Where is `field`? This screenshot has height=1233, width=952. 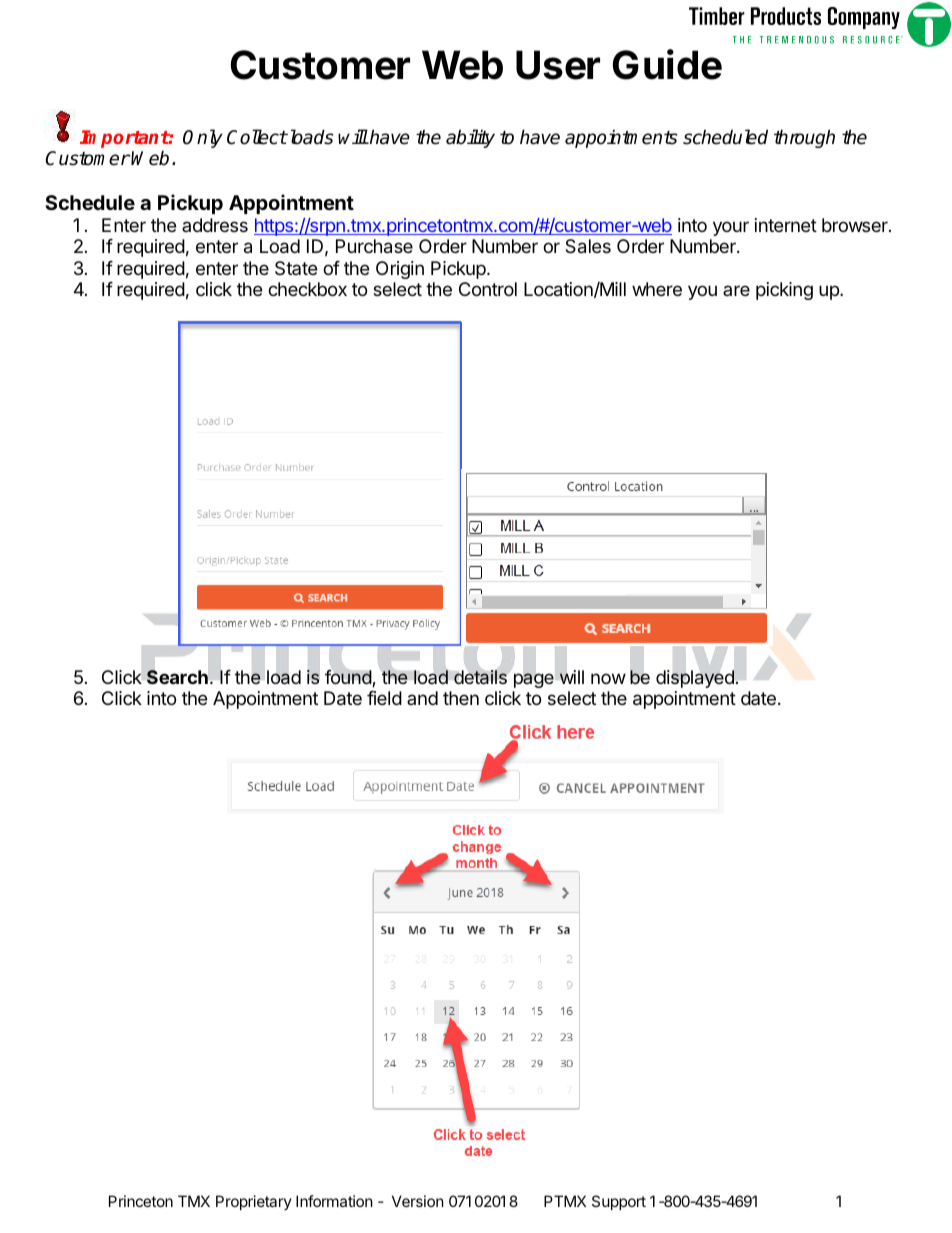 field is located at coordinates (384, 698).
